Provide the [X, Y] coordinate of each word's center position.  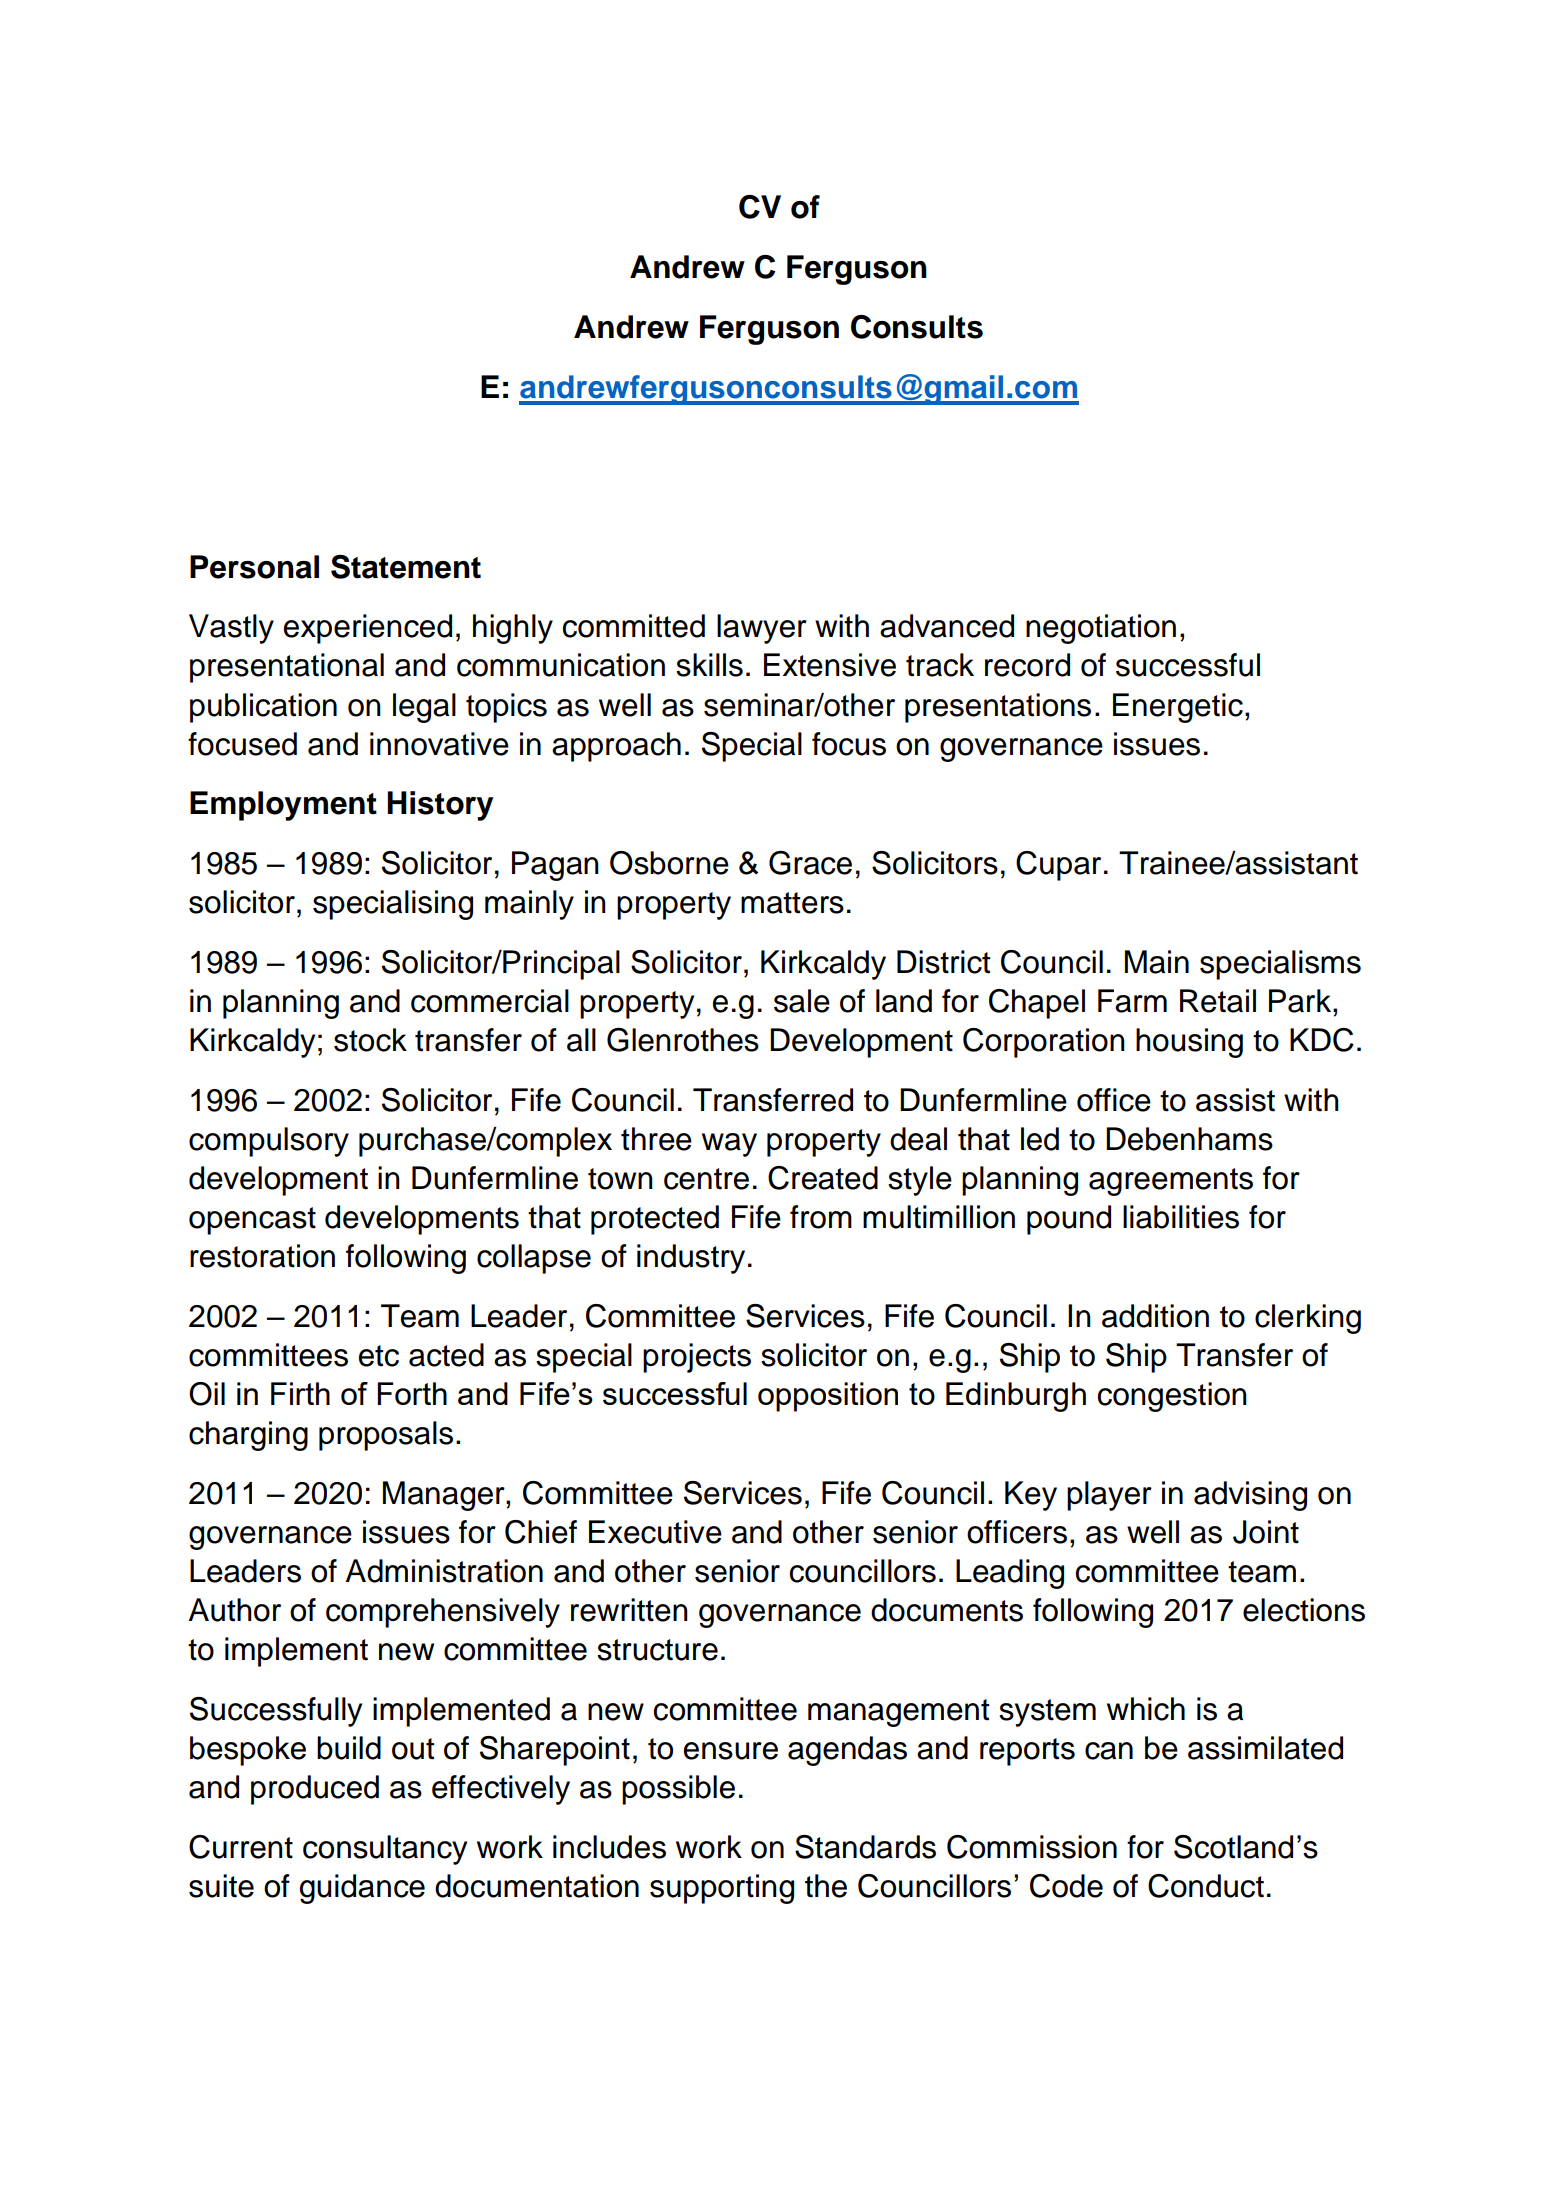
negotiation [1101, 629]
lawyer [762, 629]
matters [792, 903]
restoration [262, 1256]
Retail [1218, 1001]
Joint [1266, 1532]
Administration [444, 1571]
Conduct [1206, 1886]
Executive [655, 1532]
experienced [368, 629]
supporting [722, 1889]
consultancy [385, 1850]
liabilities [1181, 1217]
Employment [283, 806]
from [821, 1217]
